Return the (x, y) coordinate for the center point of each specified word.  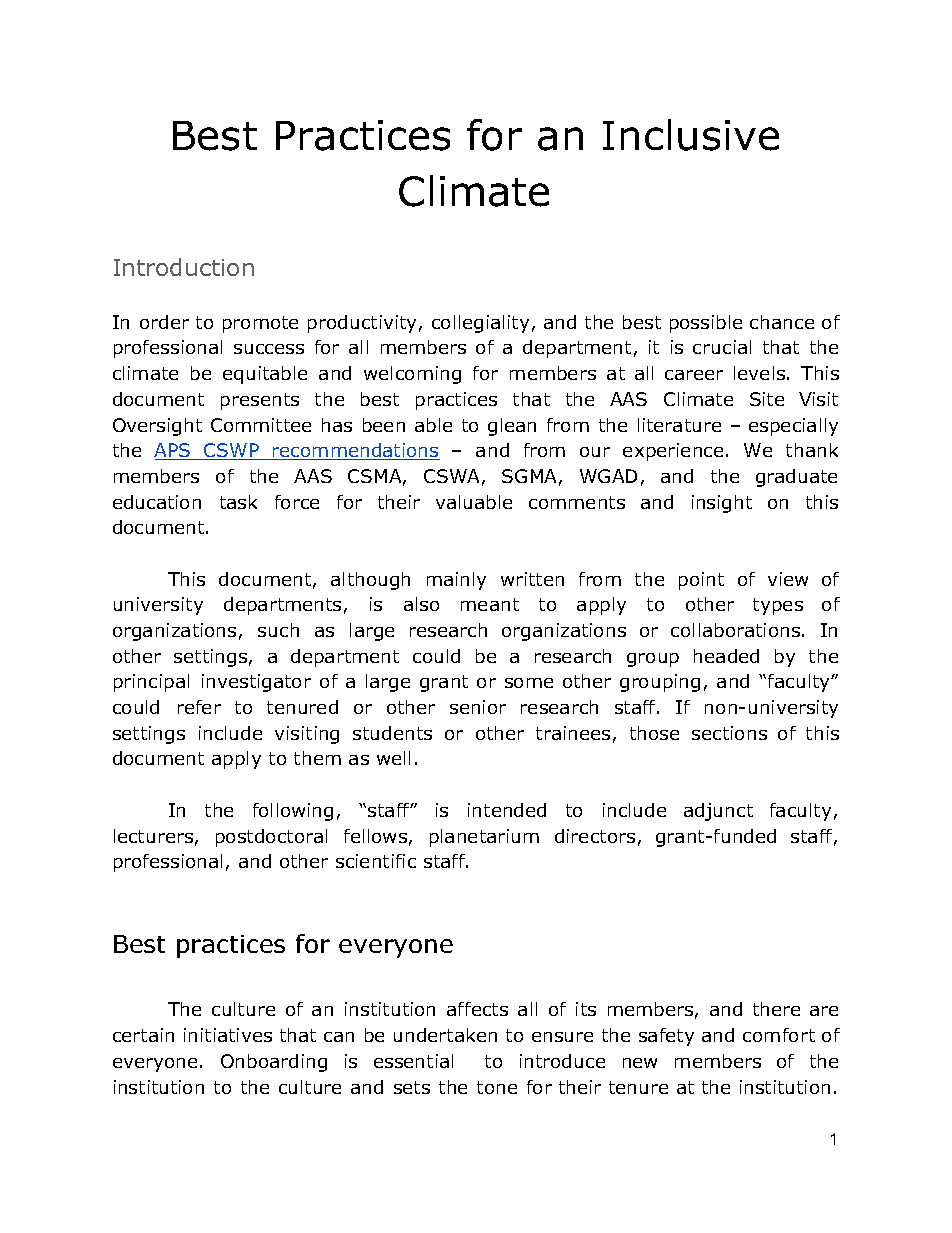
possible (706, 324)
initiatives (228, 1035)
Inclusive (691, 135)
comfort (779, 1035)
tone (497, 1087)
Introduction (184, 267)
